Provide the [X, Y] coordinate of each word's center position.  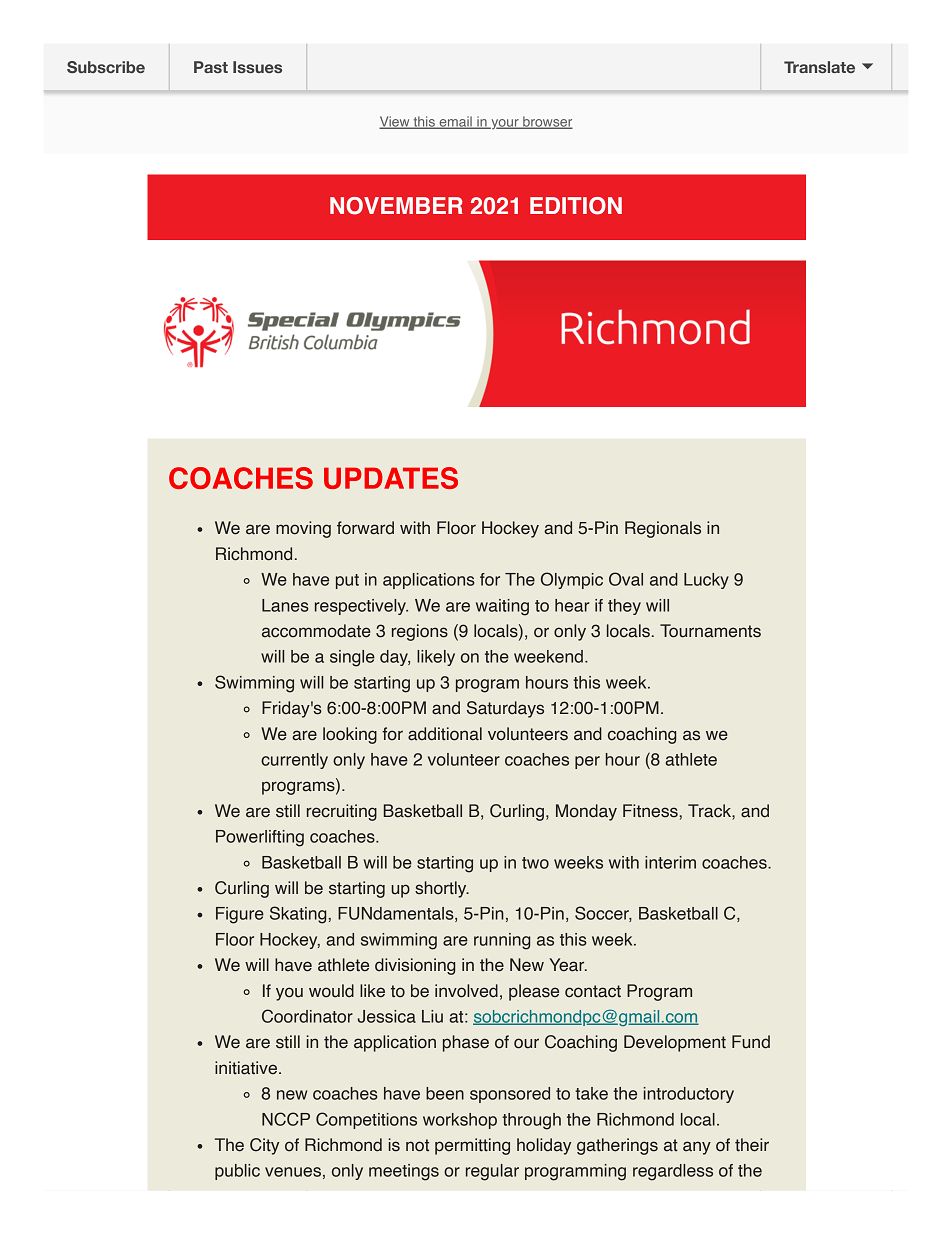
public [237, 1172]
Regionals [663, 529]
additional [445, 734]
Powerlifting [260, 838]
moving [303, 529]
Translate [819, 67]
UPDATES [391, 478]
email [455, 122]
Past [211, 67]
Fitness [650, 811]
